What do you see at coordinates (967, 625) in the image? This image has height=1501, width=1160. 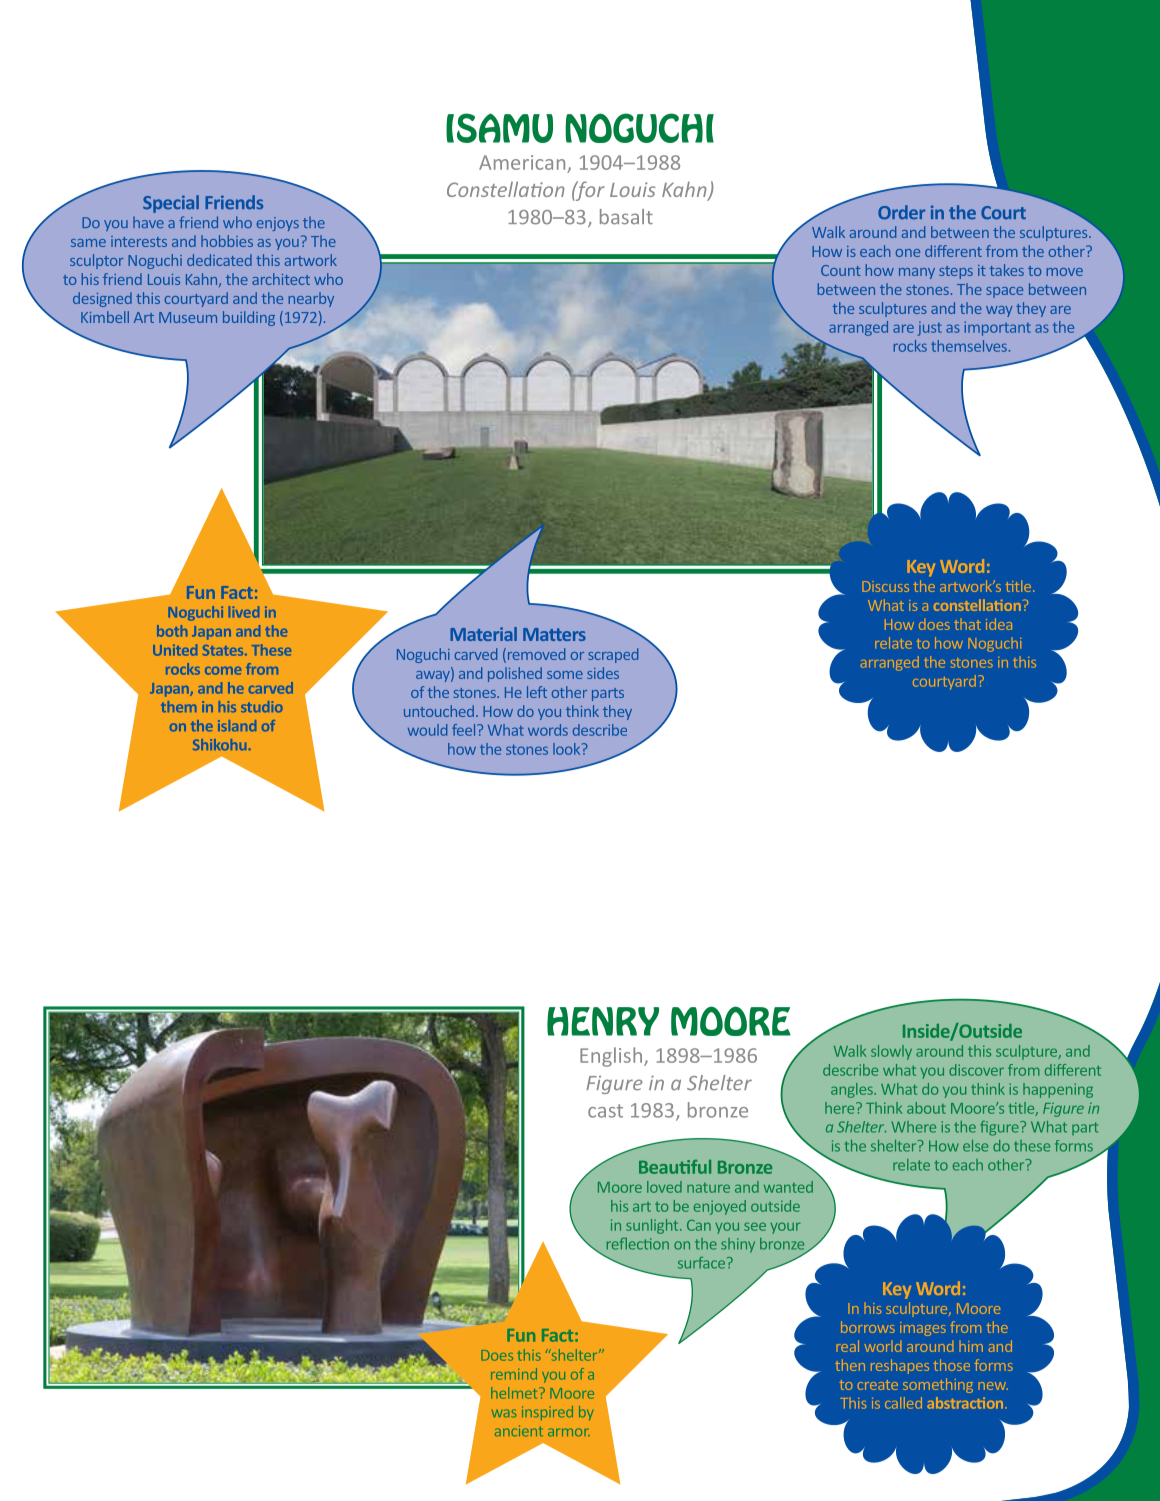 I see `that` at bounding box center [967, 625].
